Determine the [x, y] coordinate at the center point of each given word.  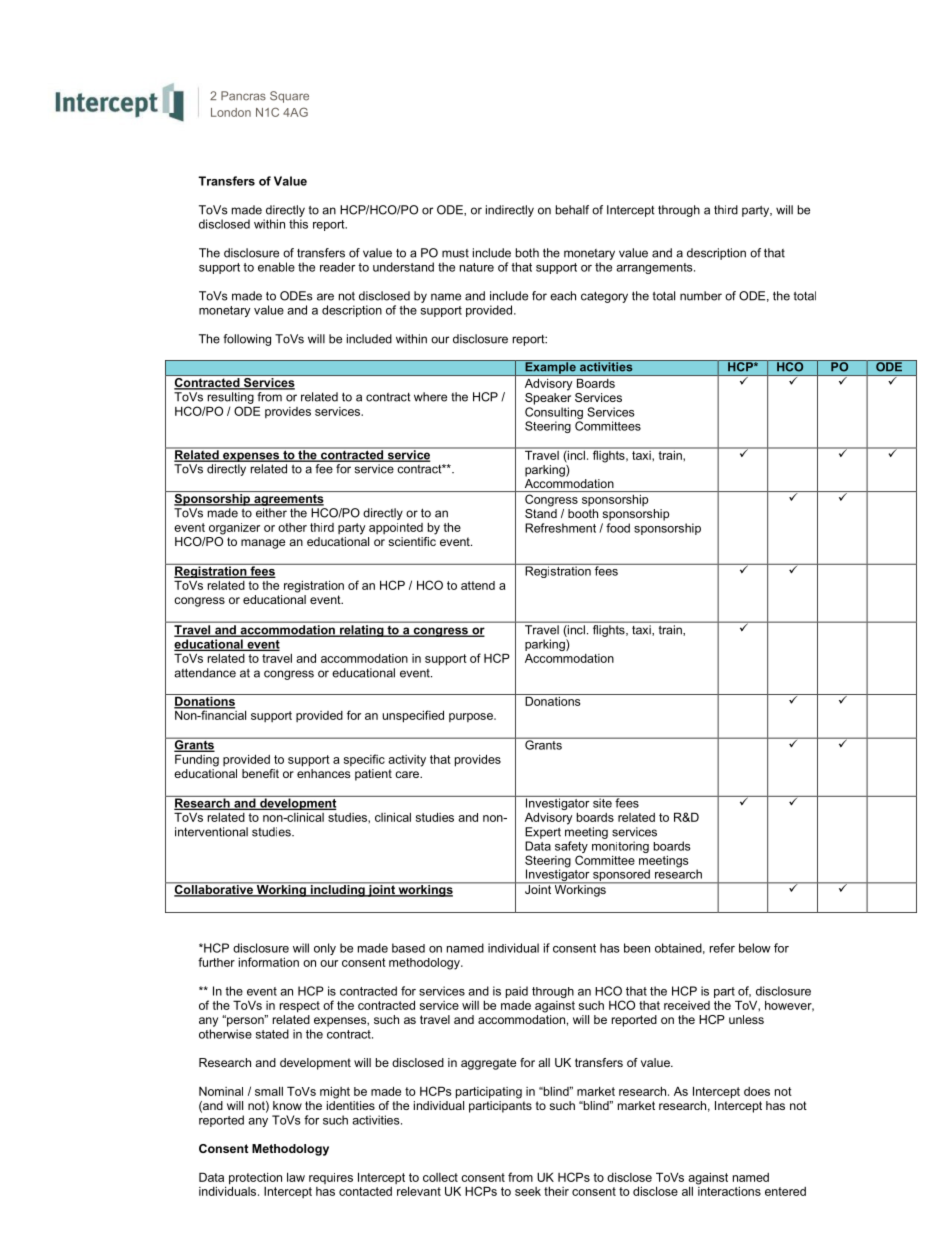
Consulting [554, 413]
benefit [260, 773]
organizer [234, 529]
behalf [572, 210]
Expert [543, 833]
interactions [729, 1190]
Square [289, 97]
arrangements [655, 268]
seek [528, 1191]
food [618, 528]
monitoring [620, 847]
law [296, 1177]
